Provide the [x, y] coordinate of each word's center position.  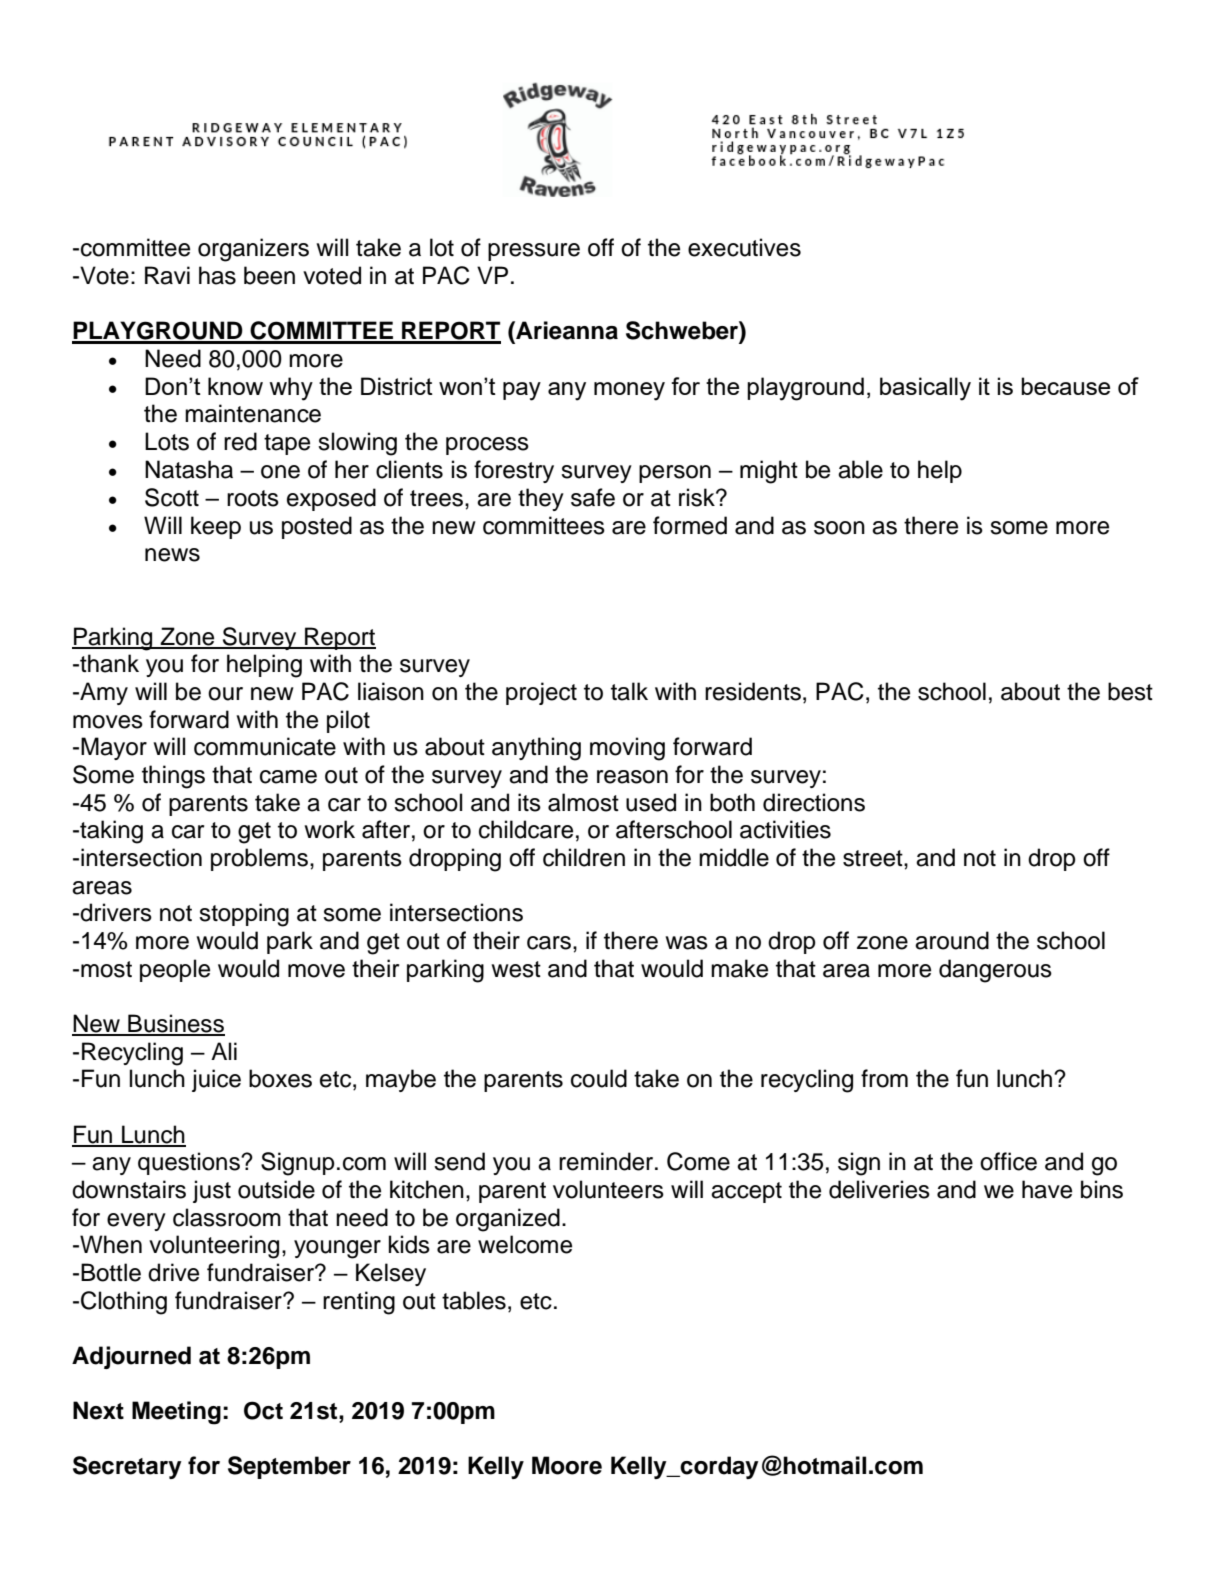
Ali [224, 1051]
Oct [263, 1410]
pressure [534, 252]
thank [108, 663]
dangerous [995, 971]
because [1065, 386]
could [599, 1078]
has [217, 275]
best [1130, 691]
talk [629, 691]
